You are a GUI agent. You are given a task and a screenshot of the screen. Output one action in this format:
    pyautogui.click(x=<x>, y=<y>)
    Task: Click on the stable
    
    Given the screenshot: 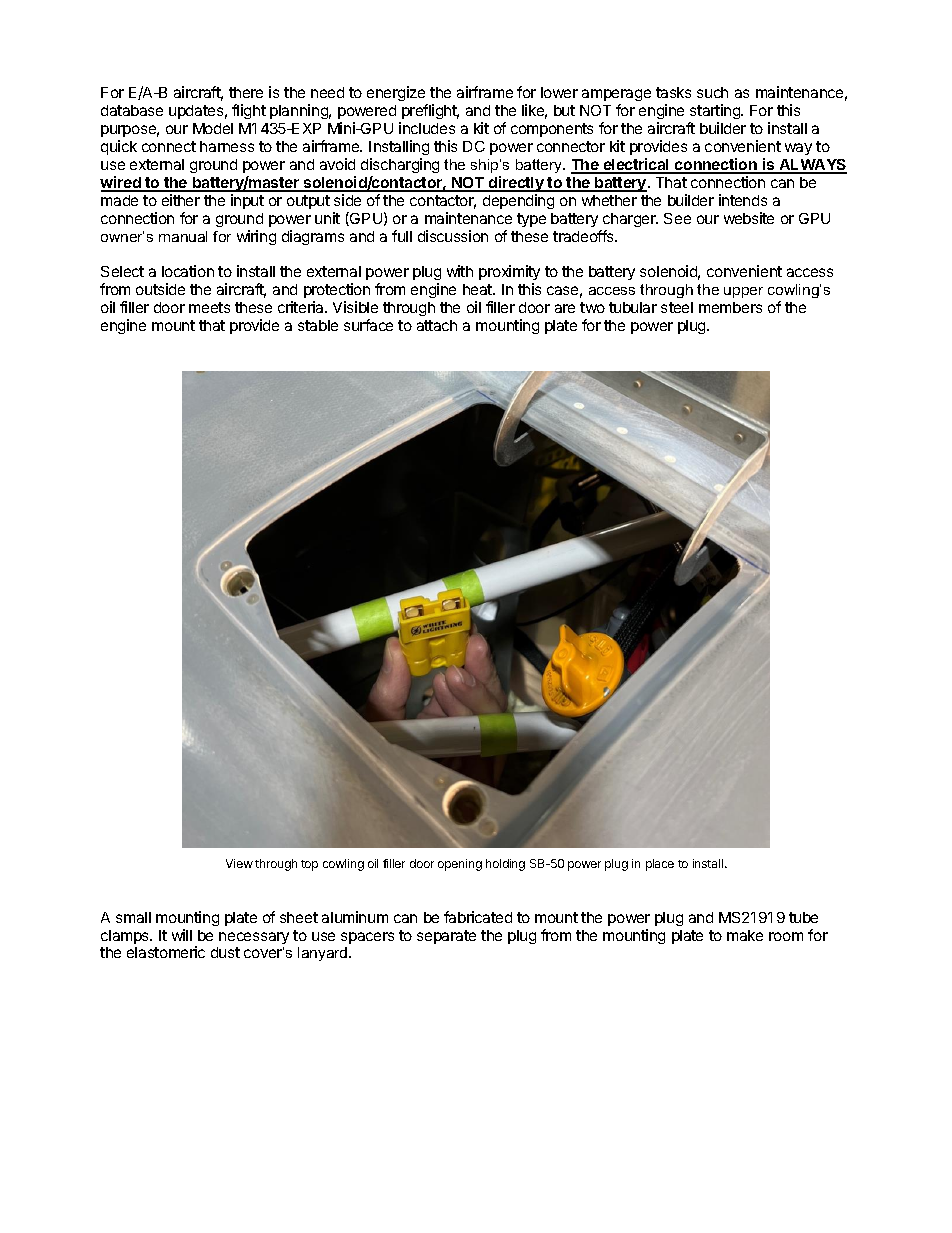 What is the action you would take?
    pyautogui.click(x=318, y=325)
